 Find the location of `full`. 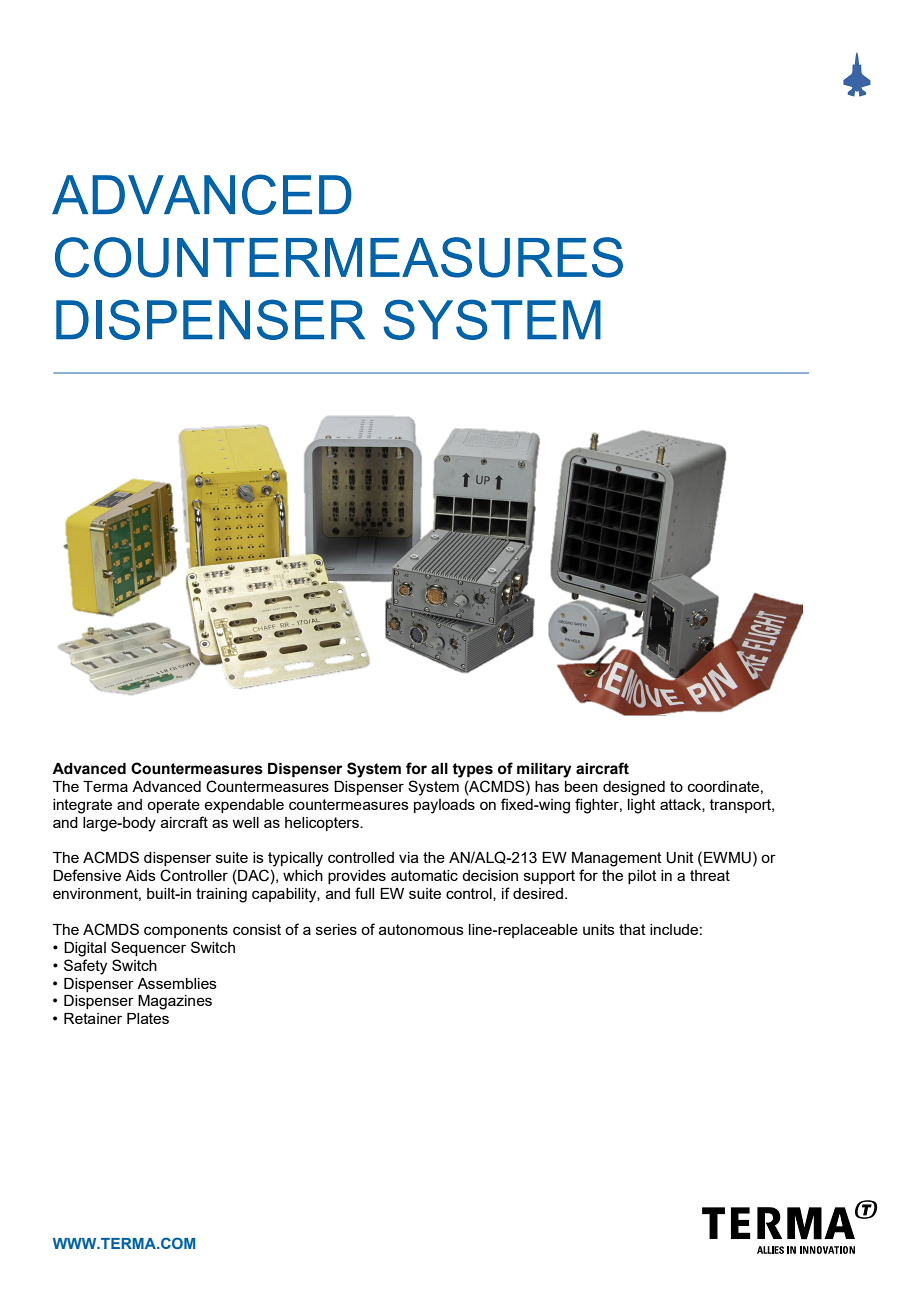

full is located at coordinates (364, 893).
